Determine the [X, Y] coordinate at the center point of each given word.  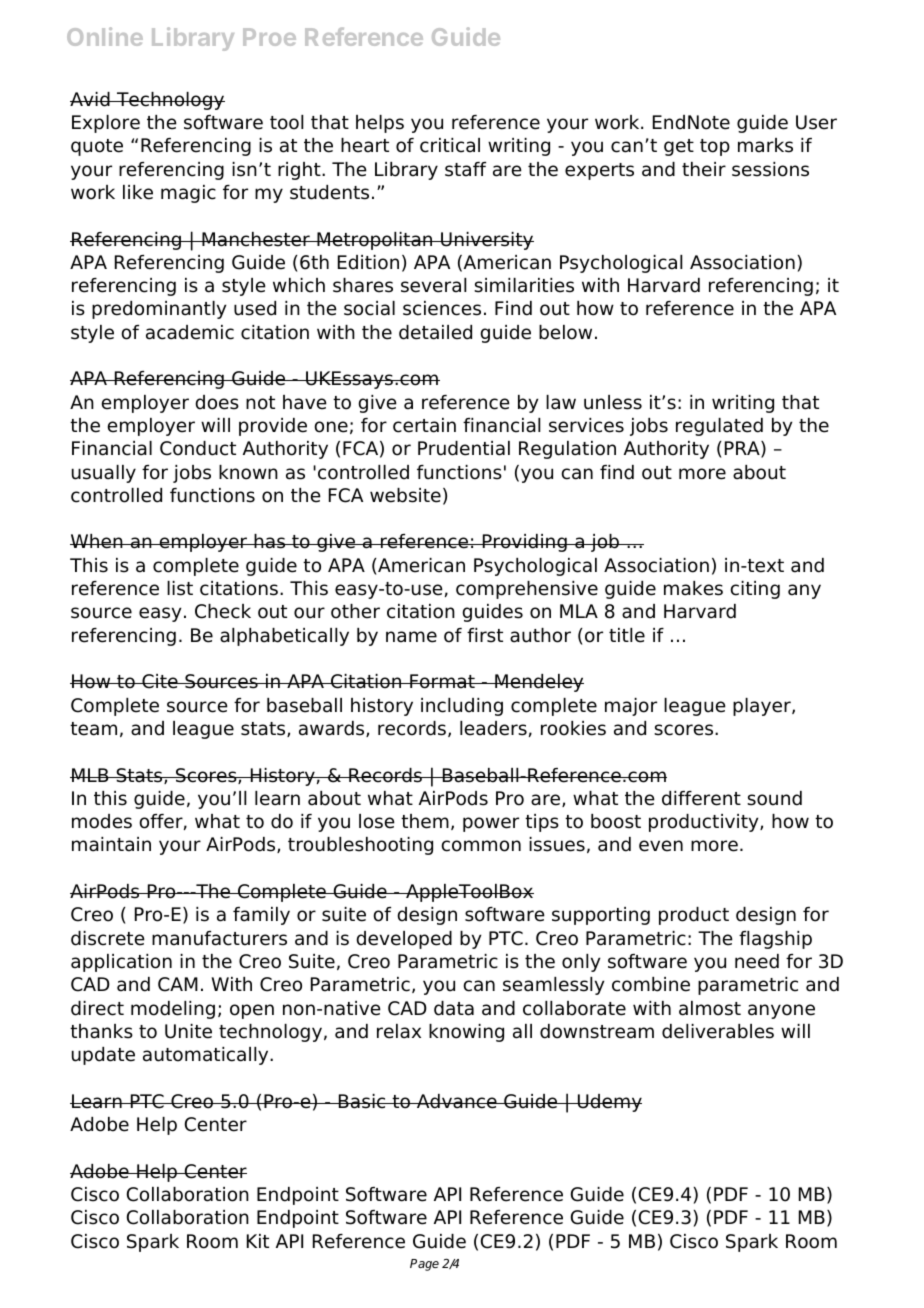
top [715, 147]
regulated [719, 427]
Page [424, 1265]
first [485, 635]
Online [105, 36]
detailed [435, 332]
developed [404, 940]
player [763, 707]
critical [450, 145]
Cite [160, 681]
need [757, 961]
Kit [258, 1241]
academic [190, 332]
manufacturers [219, 938]
